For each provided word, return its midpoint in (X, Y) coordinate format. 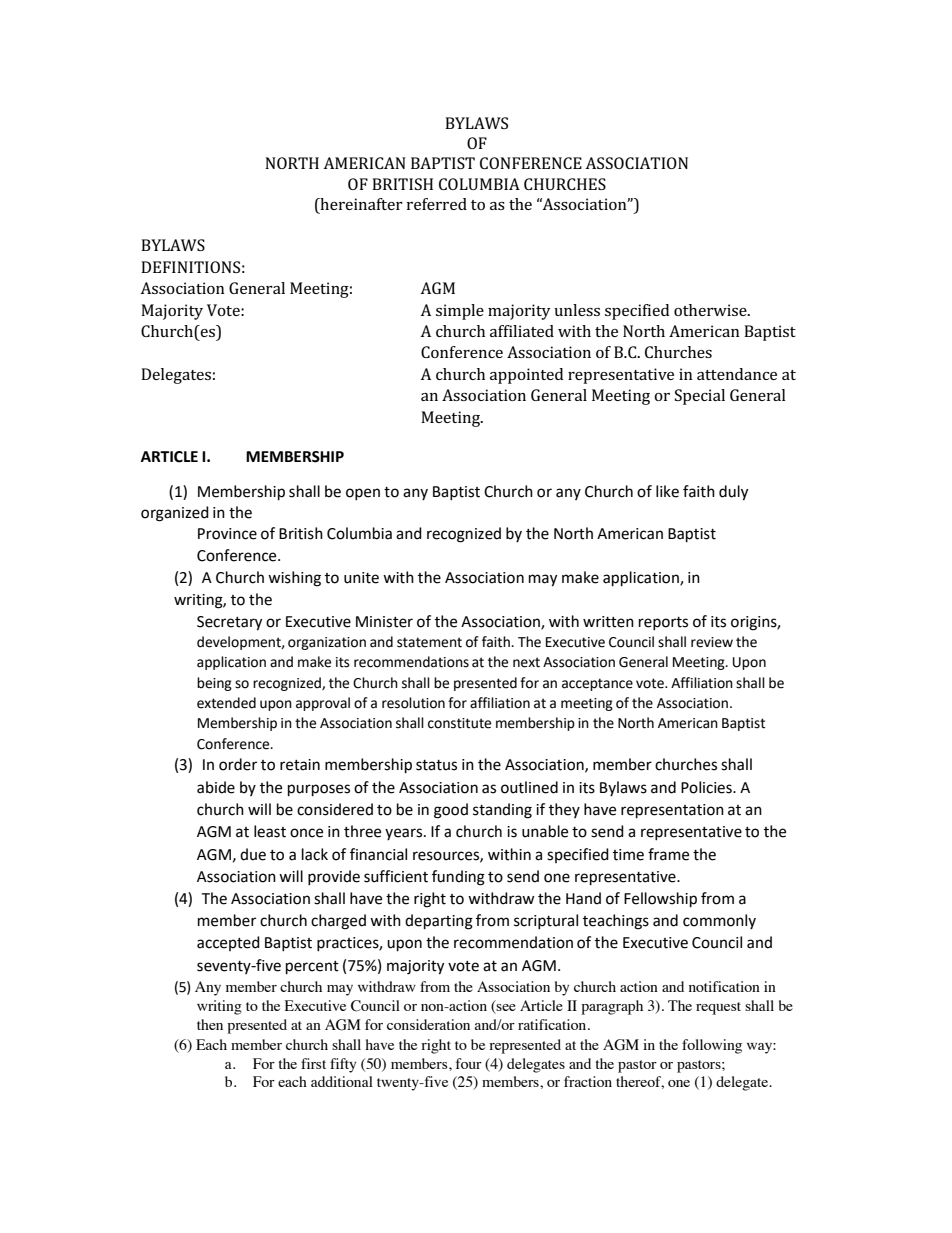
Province (227, 534)
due (253, 854)
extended (226, 703)
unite (361, 578)
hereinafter (360, 204)
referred (437, 204)
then (210, 1024)
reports (663, 623)
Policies (707, 787)
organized (175, 514)
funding (458, 878)
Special (700, 397)
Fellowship (660, 900)
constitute (459, 723)
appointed (526, 376)
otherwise (711, 310)
